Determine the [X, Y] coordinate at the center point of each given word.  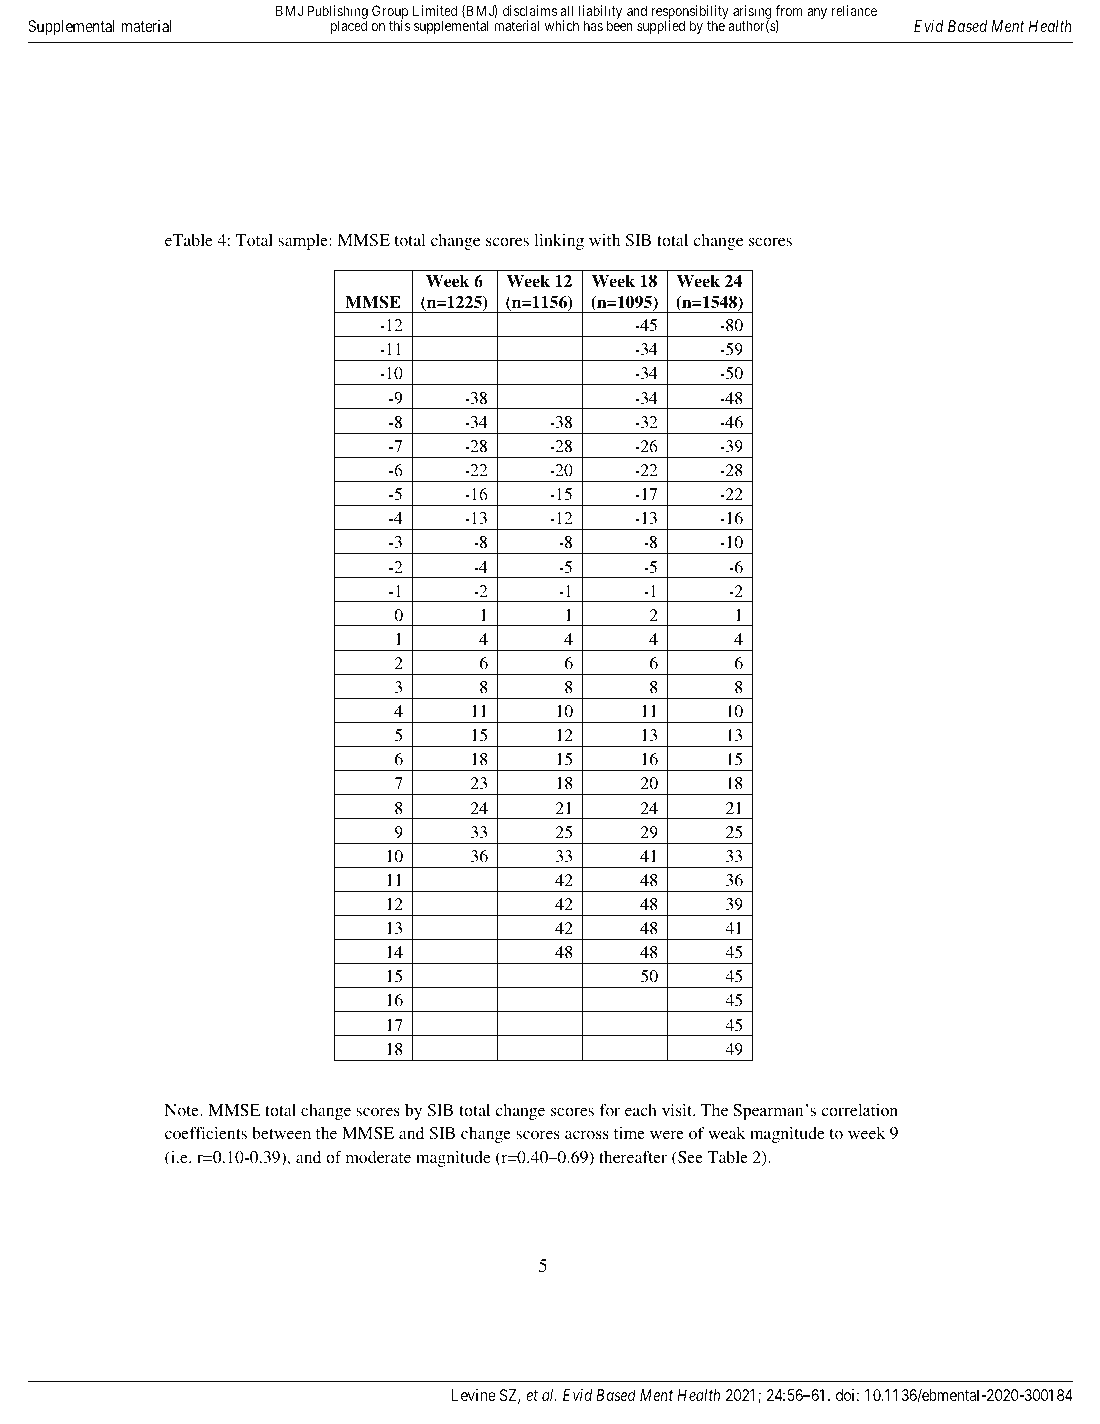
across [587, 1135]
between [281, 1133]
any [817, 13]
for [609, 1110]
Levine [473, 1395]
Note [183, 1110]
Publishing [337, 14]
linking [559, 242]
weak [726, 1133]
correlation [860, 1110]
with [604, 240]
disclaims [530, 10]
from [789, 10]
